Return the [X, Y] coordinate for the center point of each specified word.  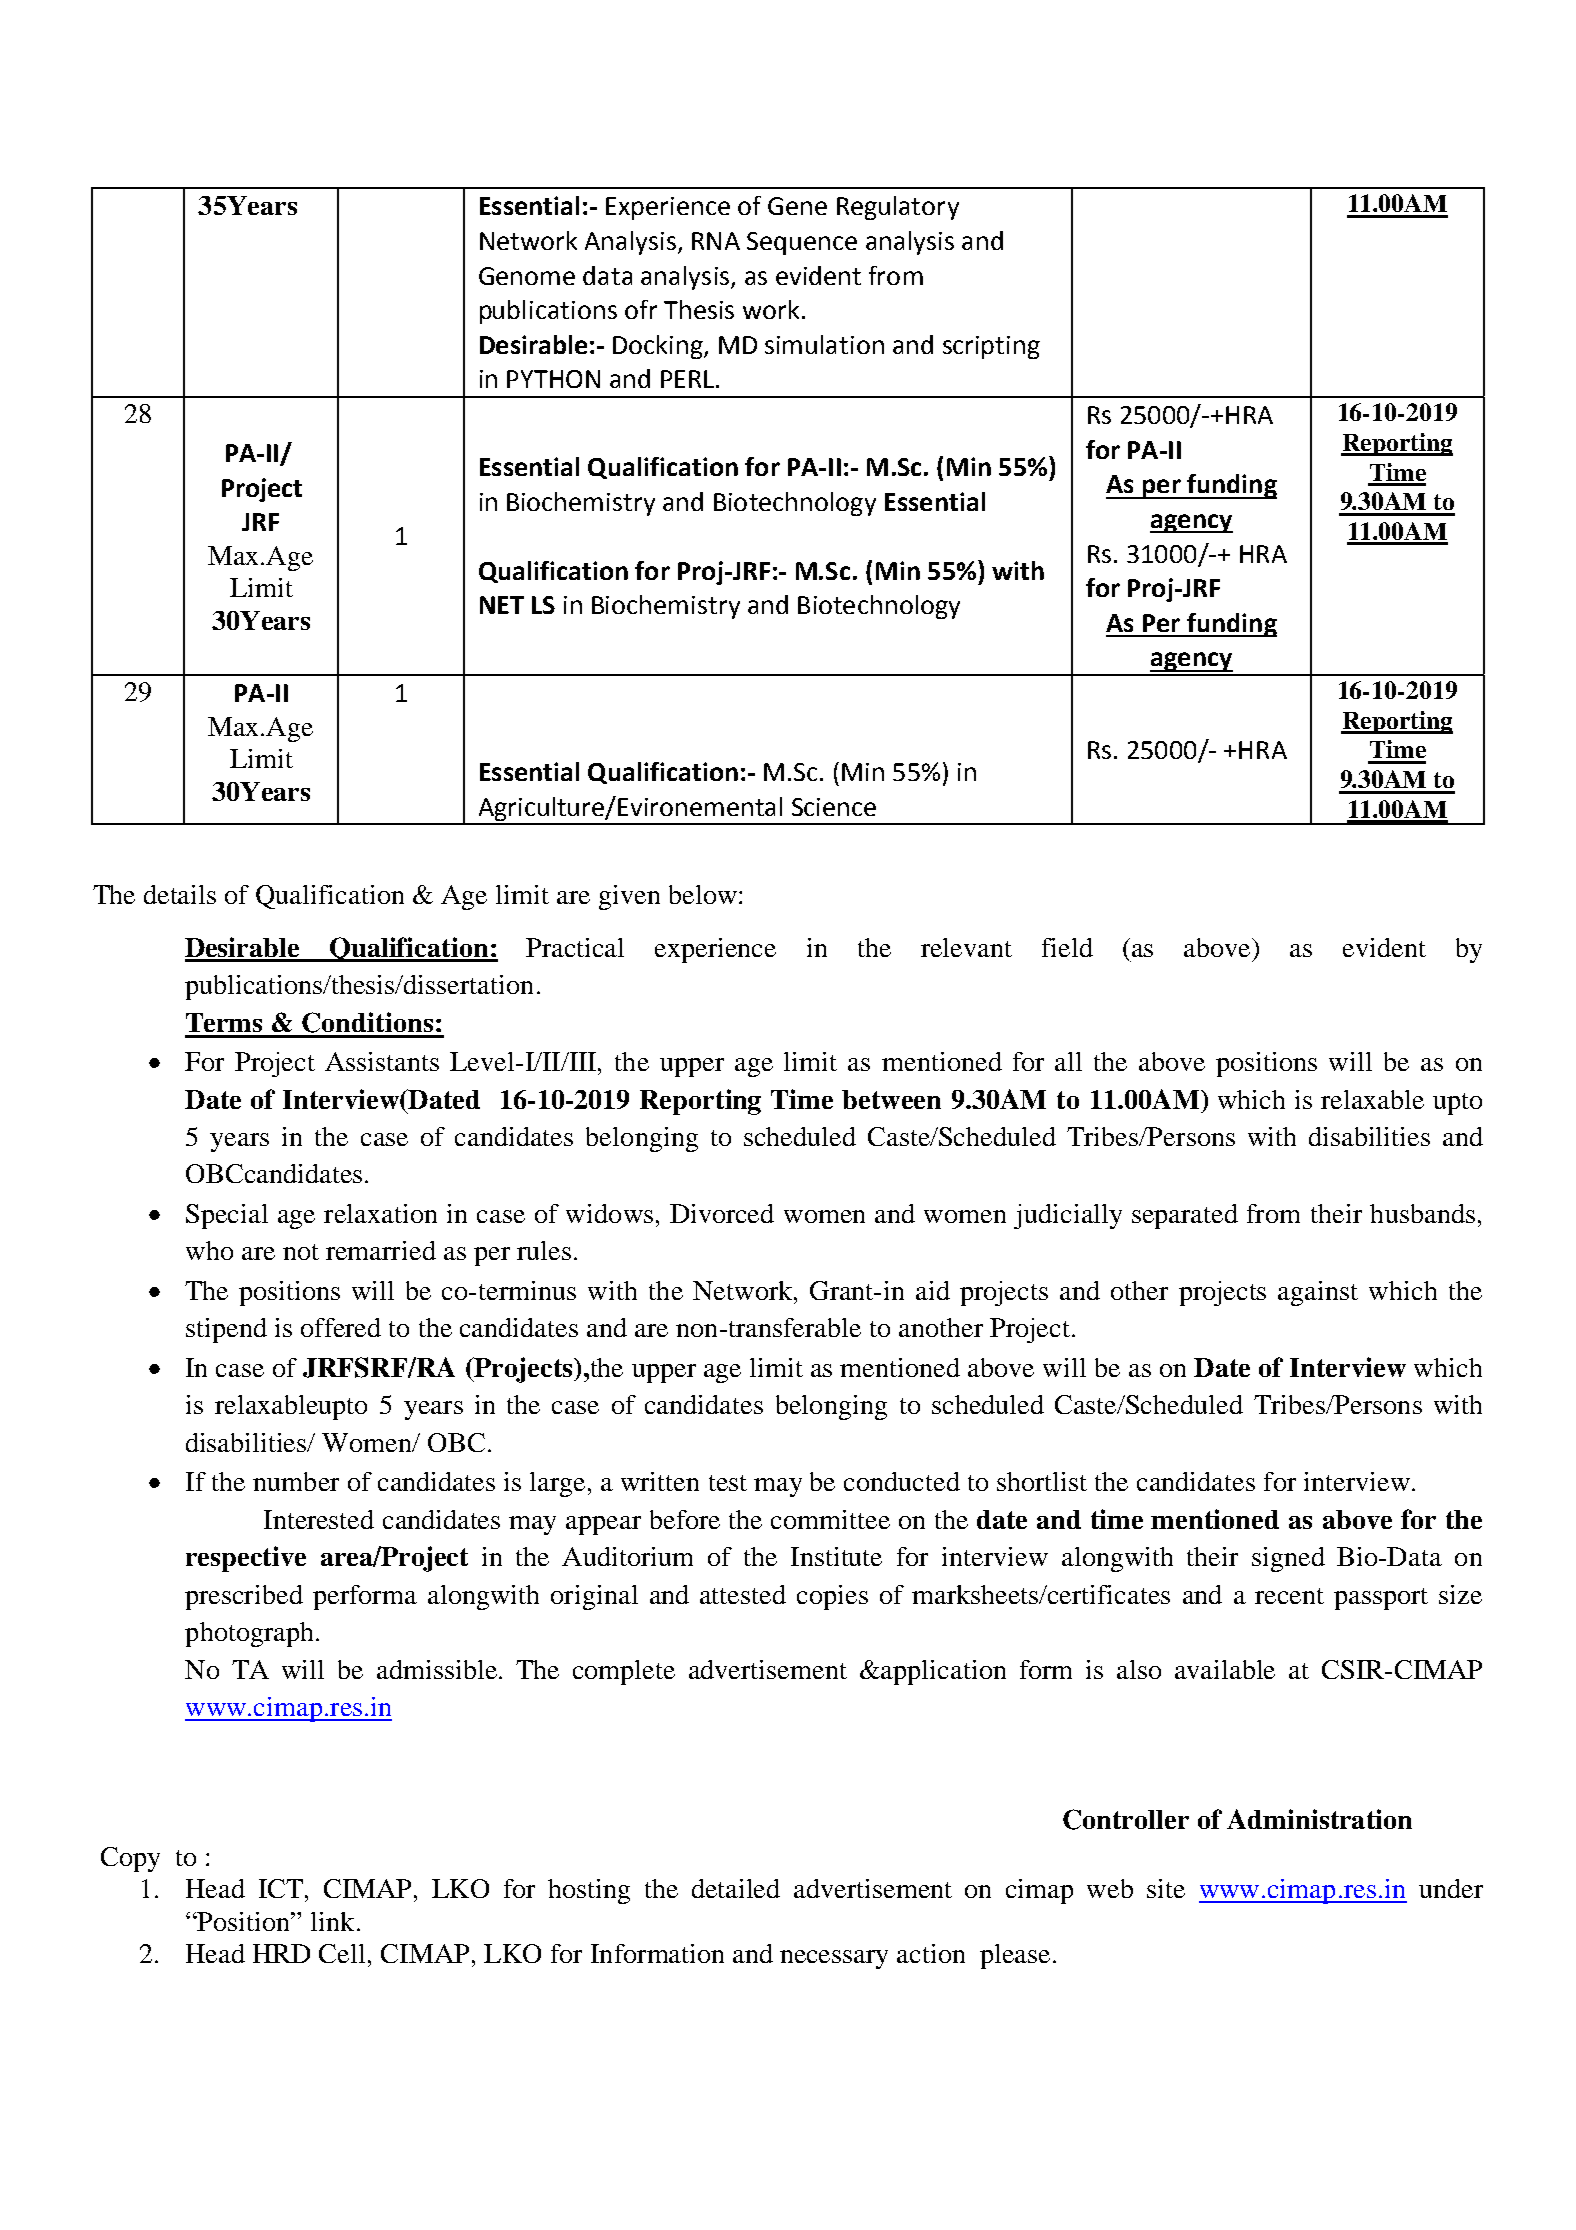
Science [834, 807]
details [180, 894]
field [1067, 947]
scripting [991, 347]
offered [341, 1327]
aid [933, 1290]
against [1318, 1293]
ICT [281, 1888]
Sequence [802, 243]
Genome [527, 276]
